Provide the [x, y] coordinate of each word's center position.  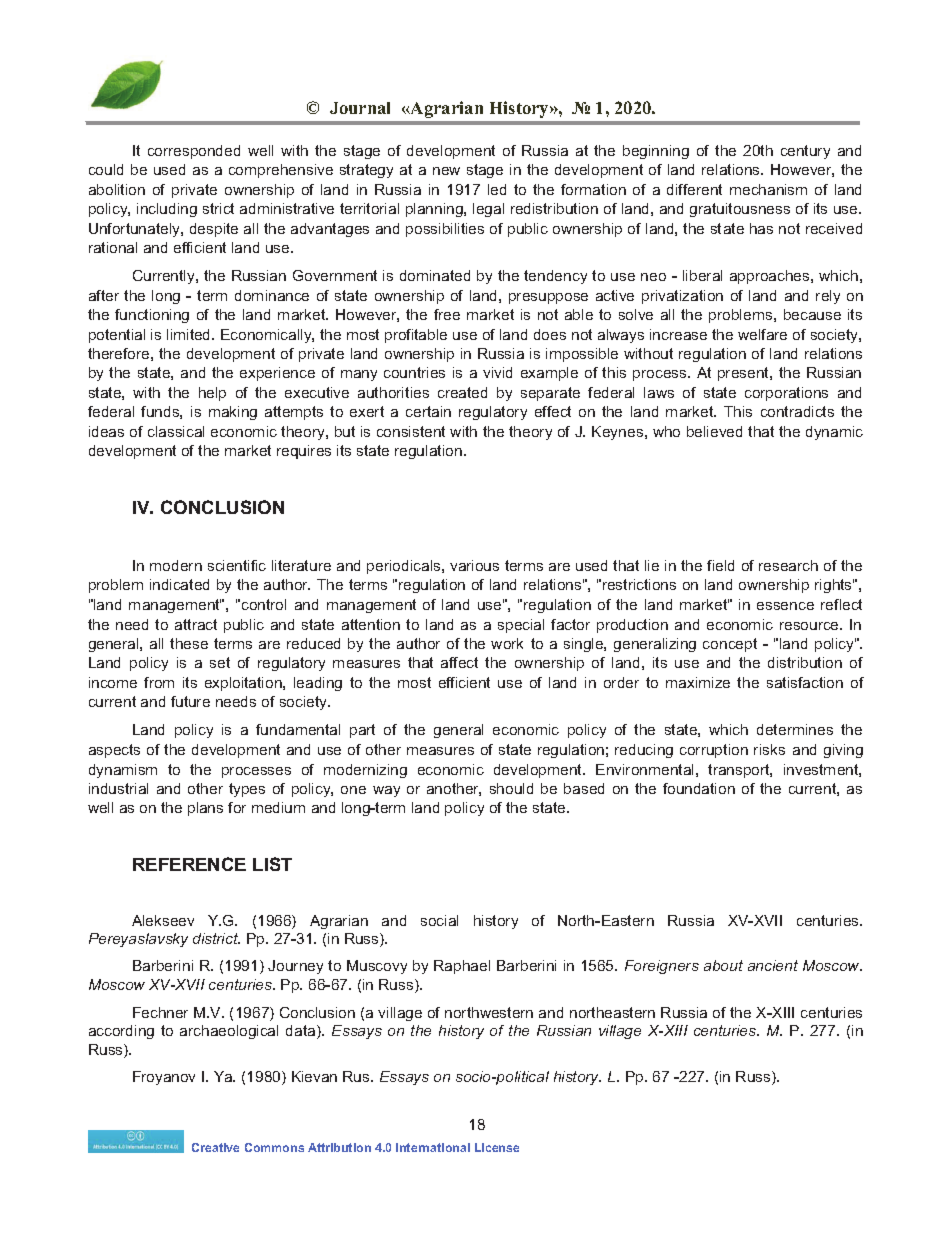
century [805, 152]
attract [196, 624]
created [462, 392]
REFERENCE [189, 864]
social [439, 920]
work [507, 643]
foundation [699, 788]
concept [730, 645]
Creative [215, 1147]
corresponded [194, 152]
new [446, 171]
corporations [786, 394]
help [212, 394]
